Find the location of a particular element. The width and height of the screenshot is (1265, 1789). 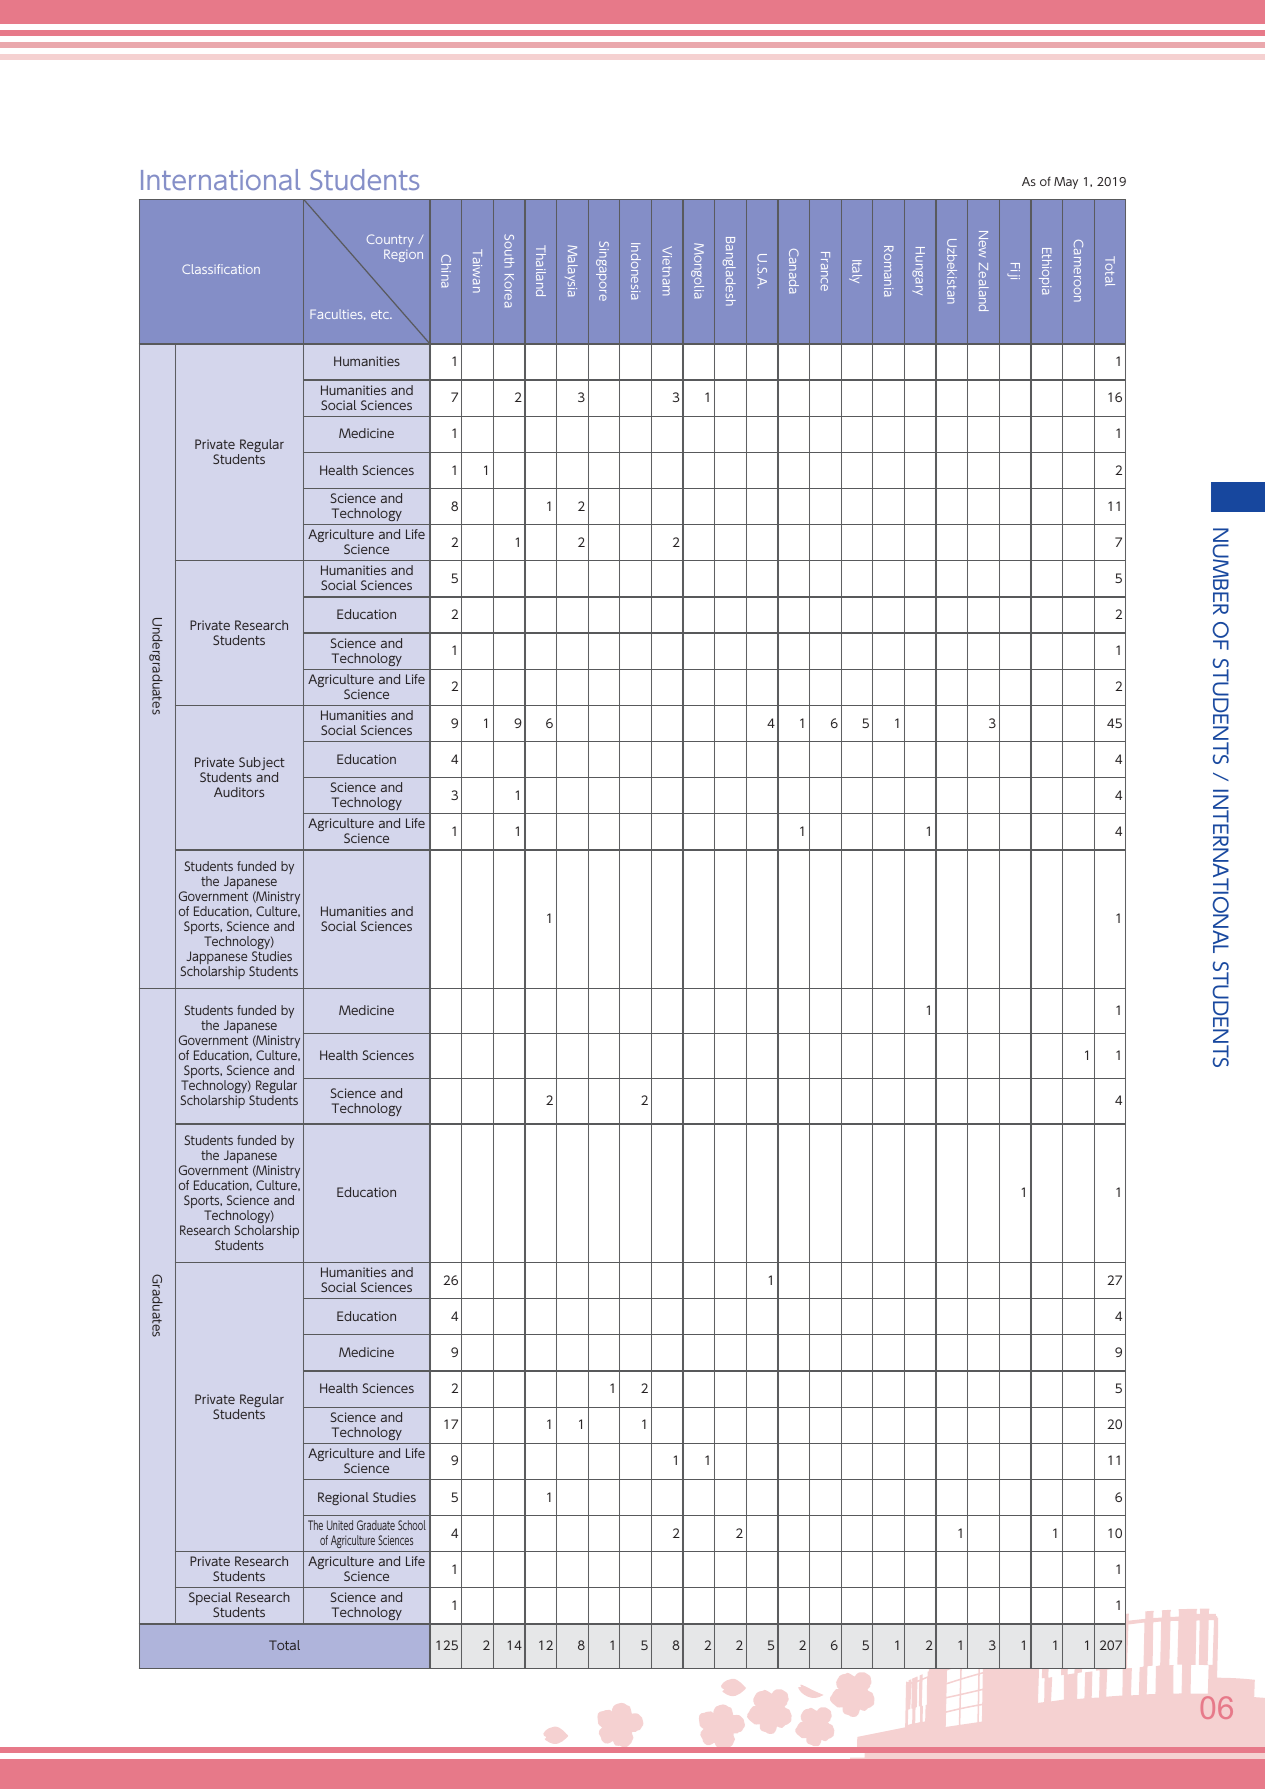

May is located at coordinates (1066, 183).
